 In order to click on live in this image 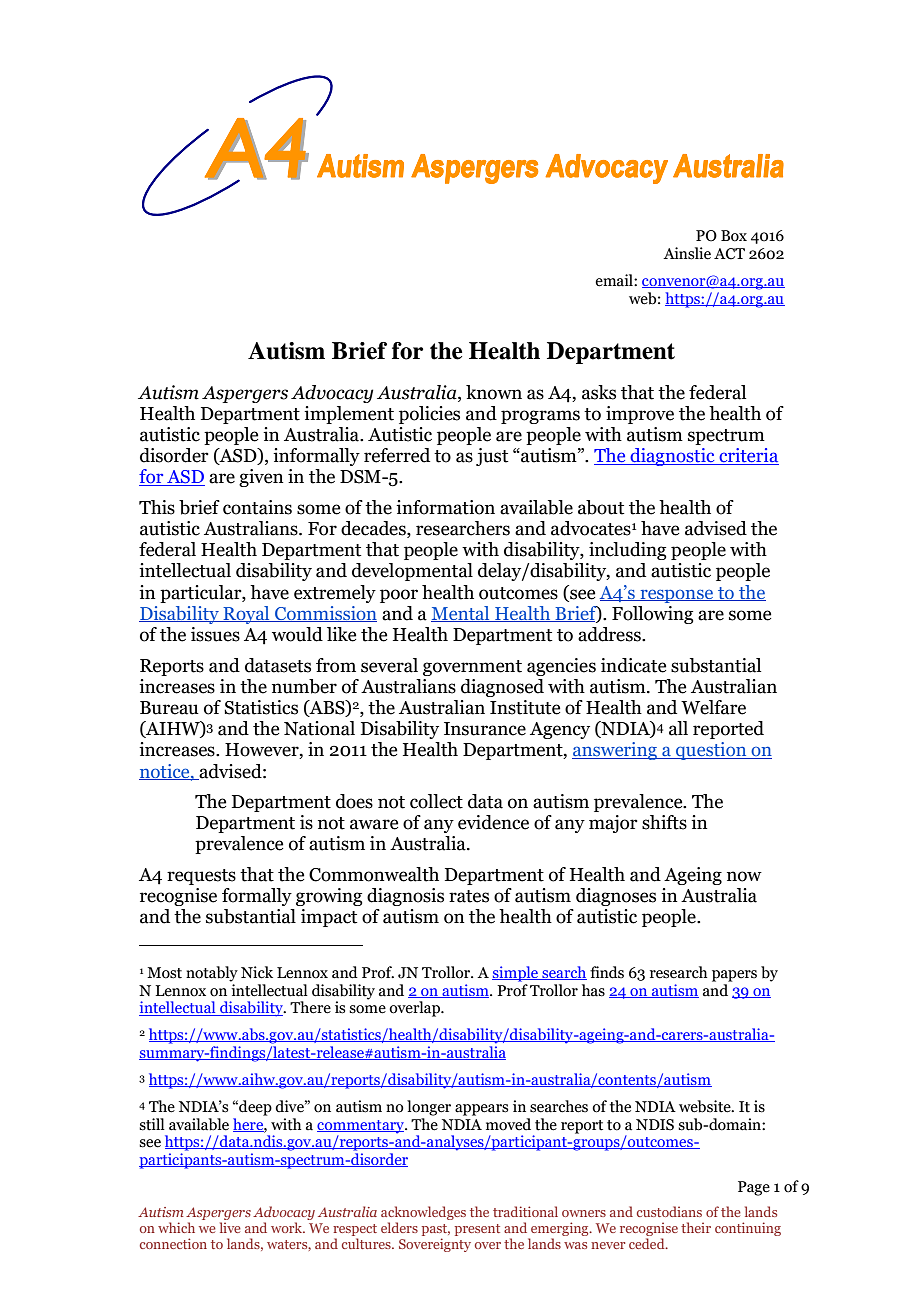, I will do `click(230, 1227)`.
